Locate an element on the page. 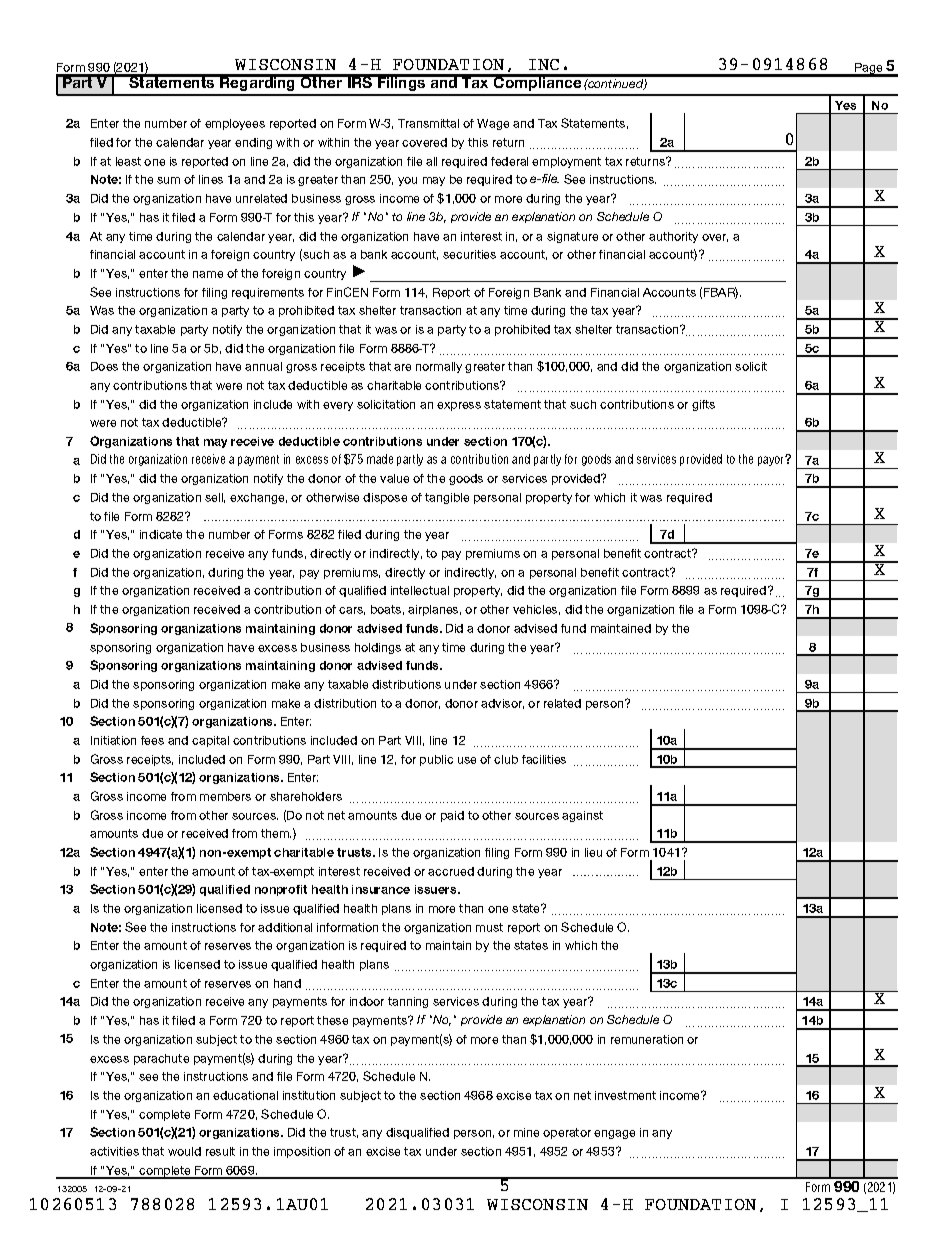 This document has width=952, height=1233. employment is located at coordinates (566, 162).
